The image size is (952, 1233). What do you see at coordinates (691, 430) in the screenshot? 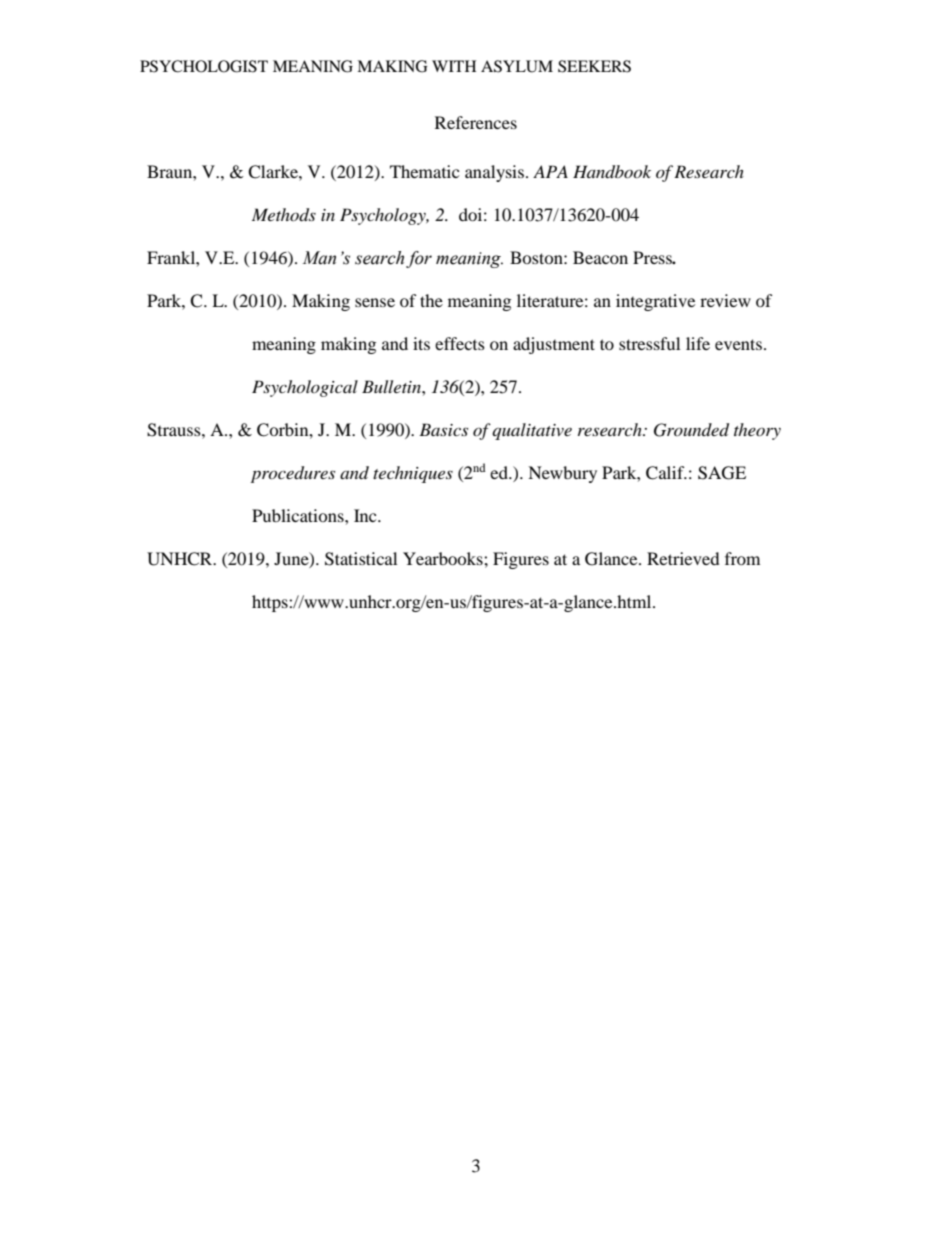
I see `Grounded` at bounding box center [691, 430].
